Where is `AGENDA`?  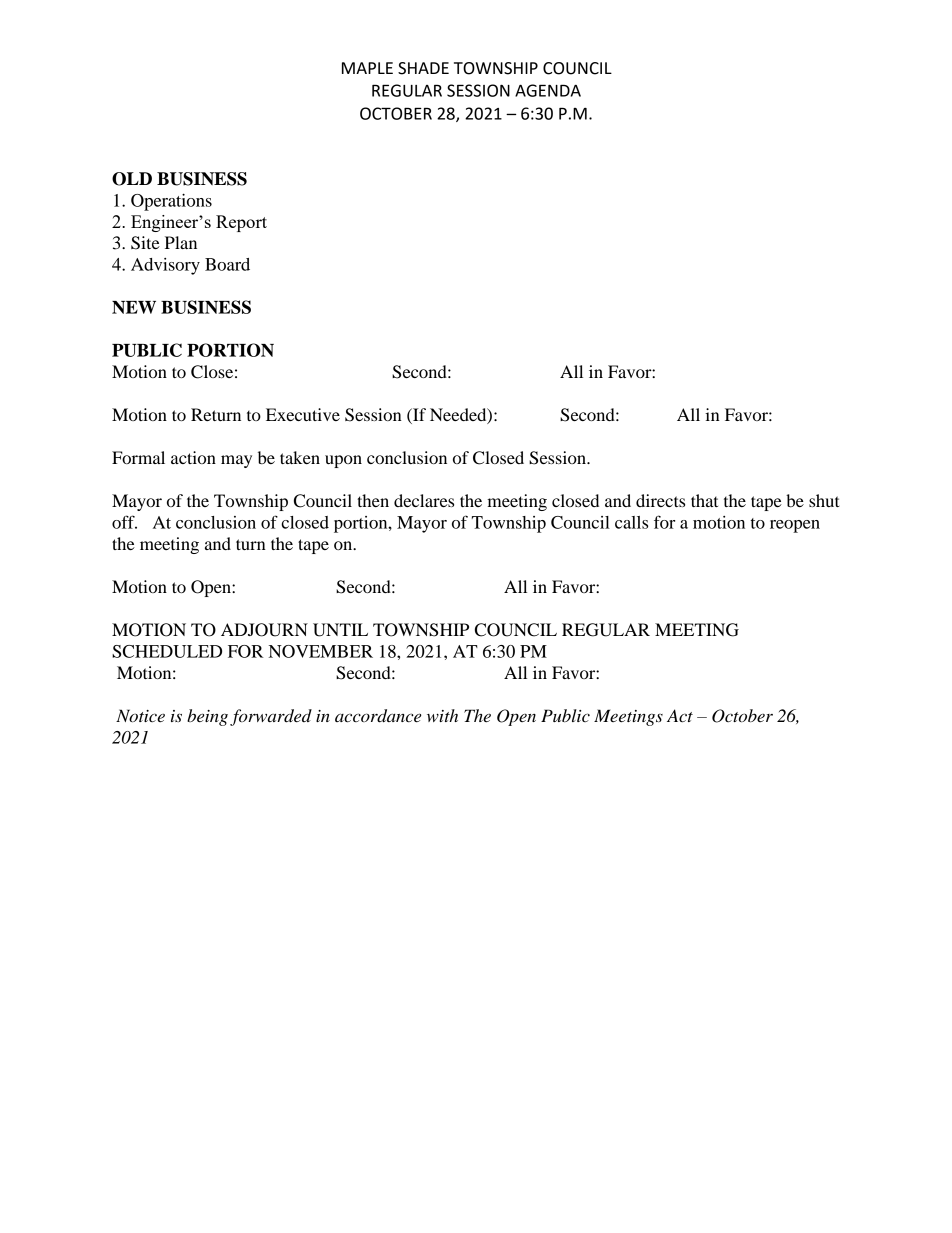
AGENDA is located at coordinates (548, 90).
